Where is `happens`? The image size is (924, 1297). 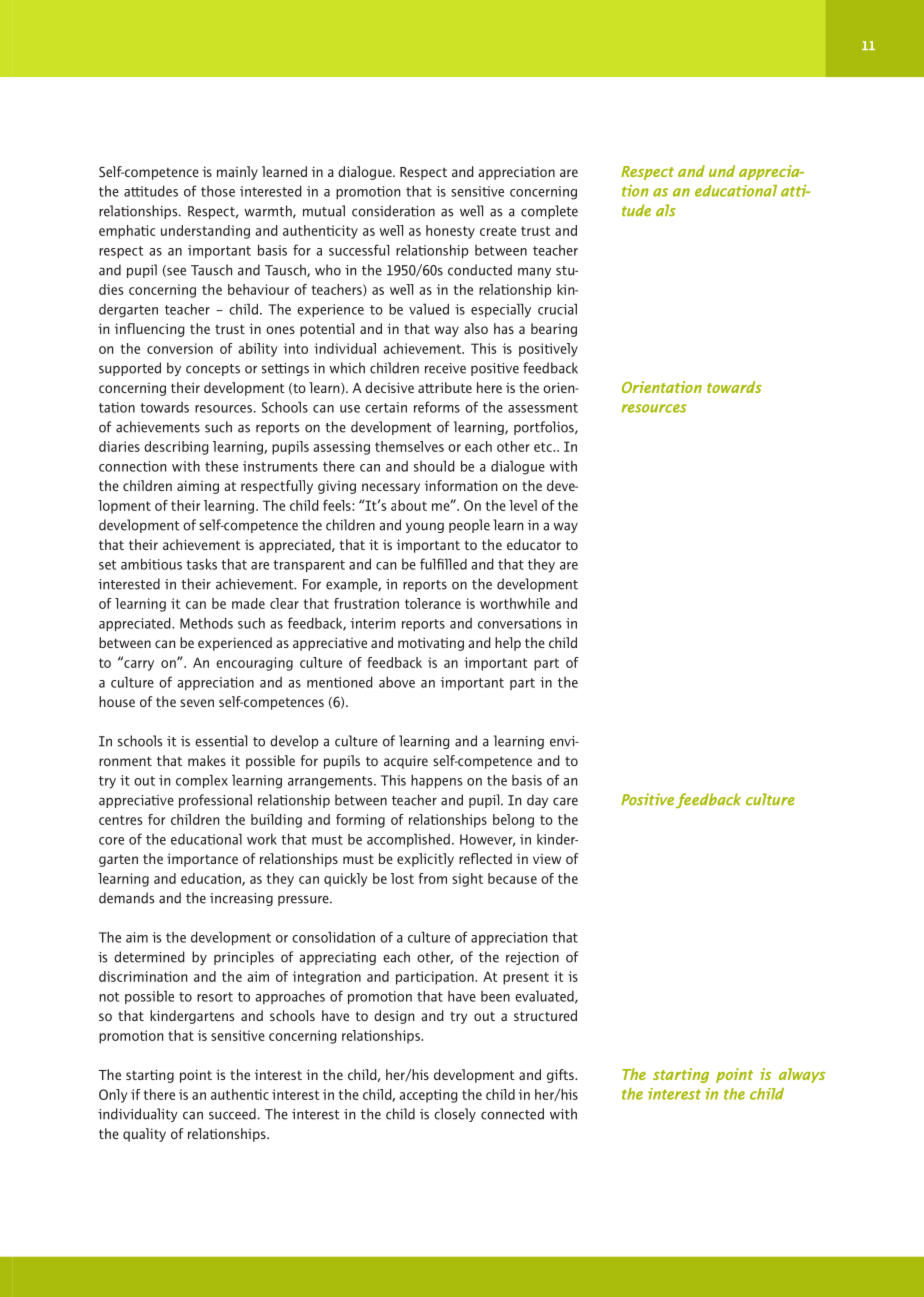 happens is located at coordinates (436, 781).
